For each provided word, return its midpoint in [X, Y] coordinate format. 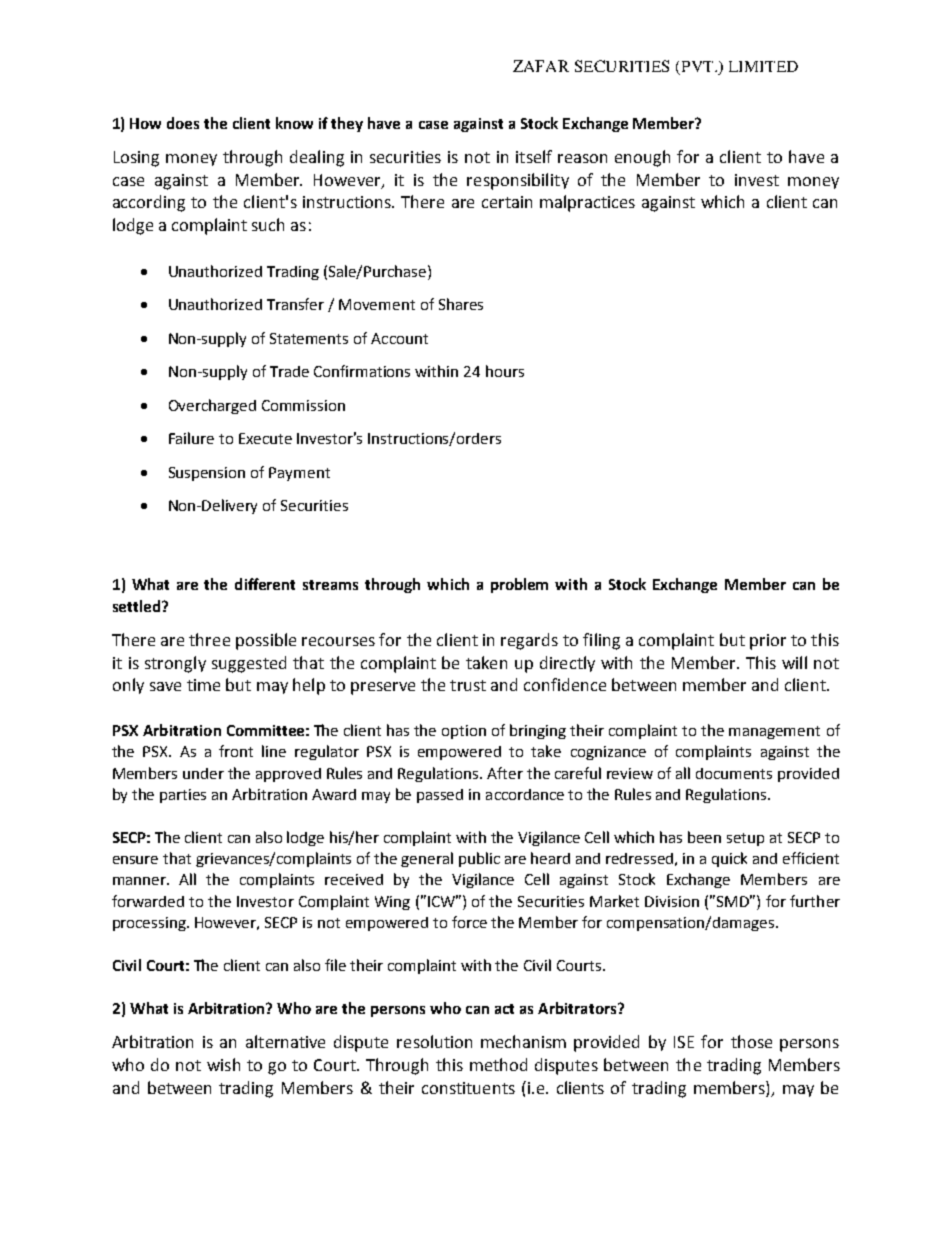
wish [223, 1064]
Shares [461, 304]
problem [519, 585]
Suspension [207, 474]
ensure [135, 860]
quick [729, 859]
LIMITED [763, 66]
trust [468, 685]
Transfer [295, 304]
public [479, 859]
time [203, 685]
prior [768, 642]
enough [642, 158]
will [794, 662]
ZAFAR [541, 66]
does [183, 123]
